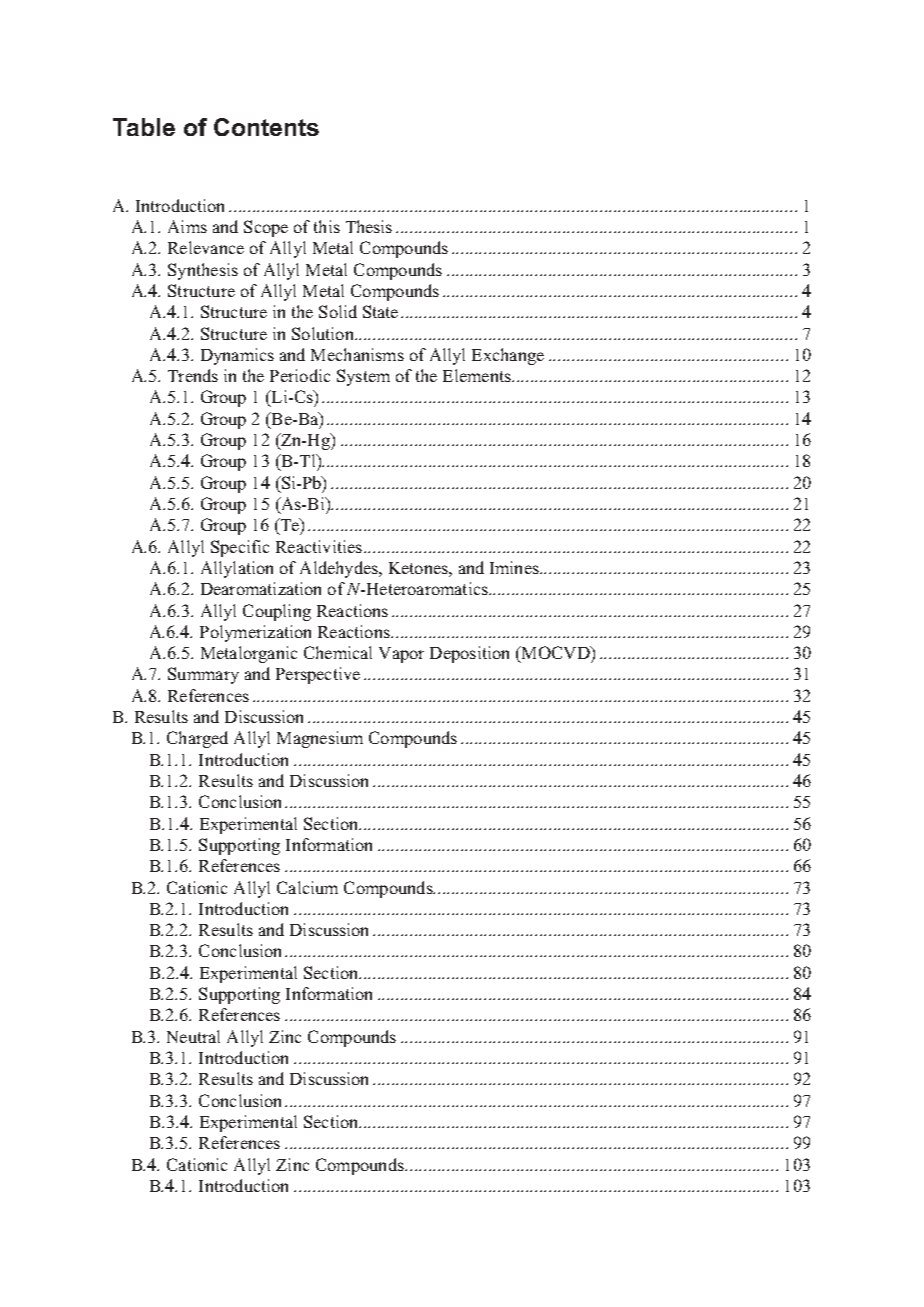 The image size is (924, 1307). I want to click on Exchange, so click(508, 356).
